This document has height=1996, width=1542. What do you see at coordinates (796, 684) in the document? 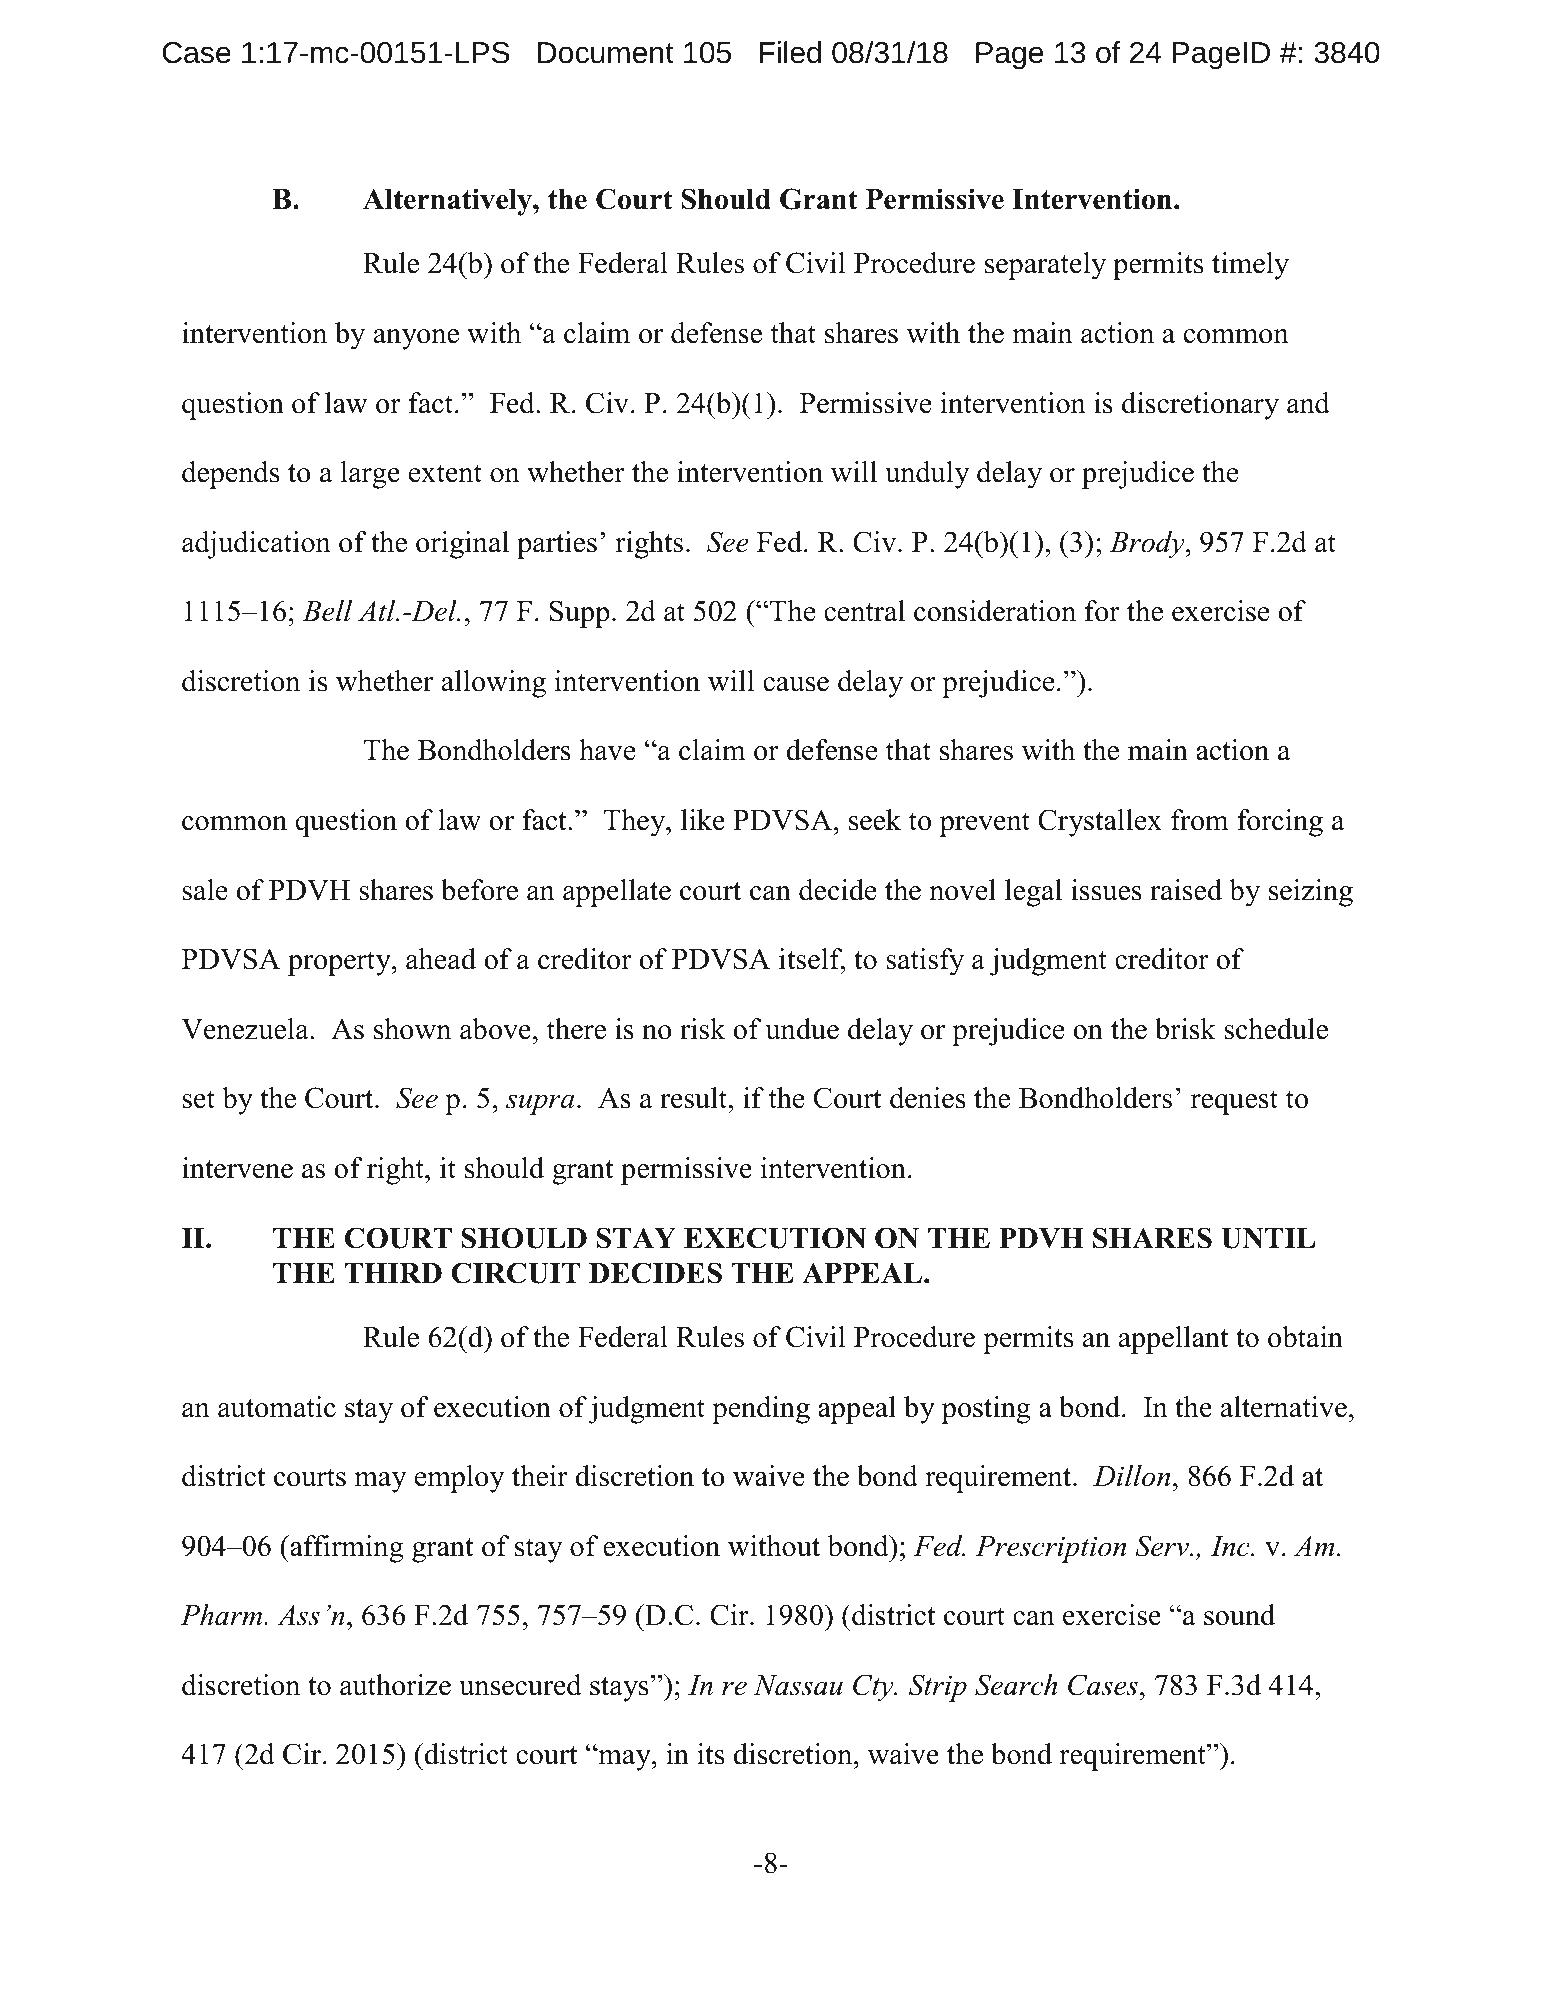
I see `cause` at bounding box center [796, 684].
